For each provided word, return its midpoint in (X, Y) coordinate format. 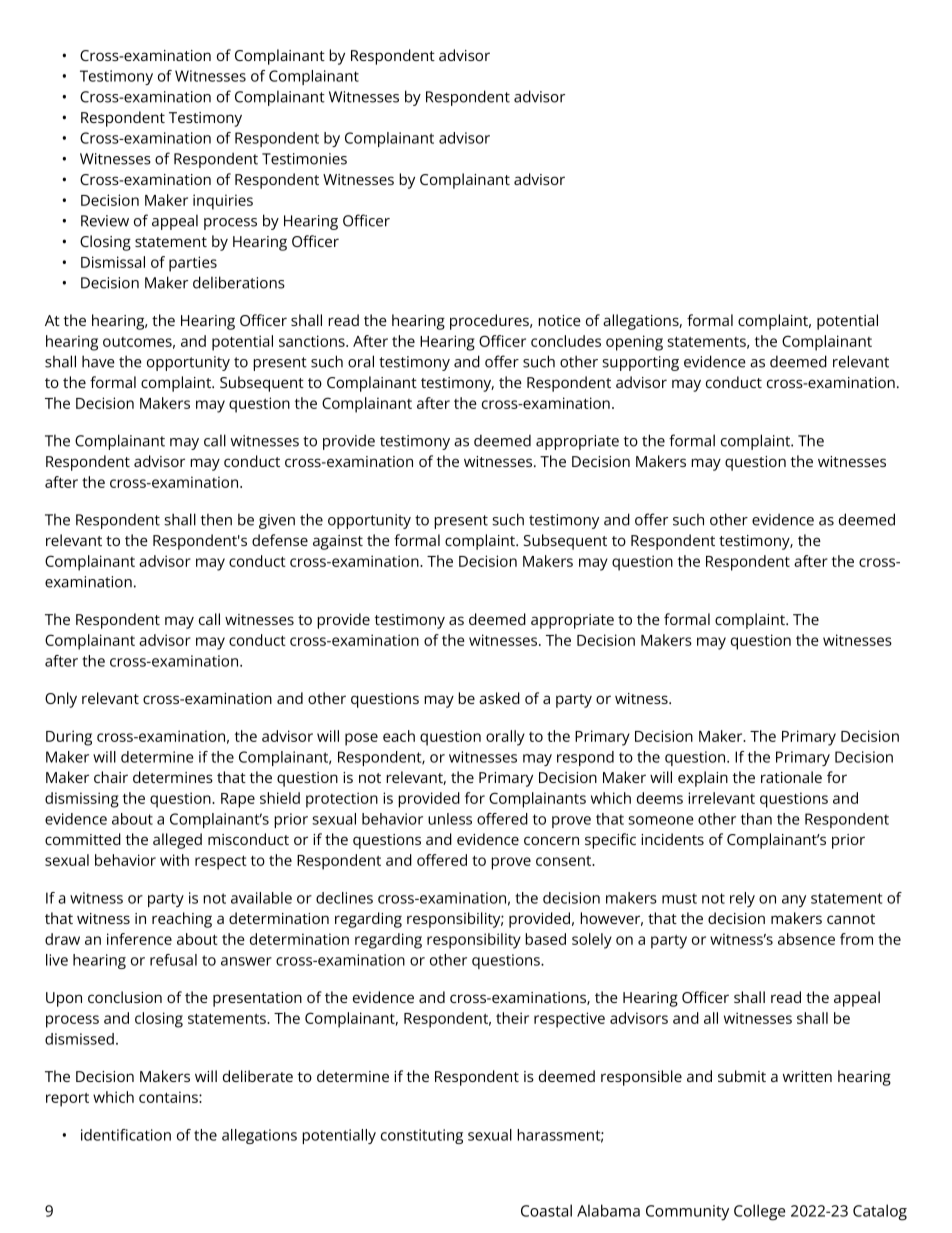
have (98, 361)
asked (499, 698)
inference (139, 939)
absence (806, 939)
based (545, 939)
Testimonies (304, 159)
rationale (791, 777)
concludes (566, 341)
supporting (640, 363)
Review (105, 221)
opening (634, 343)
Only (61, 700)
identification (126, 1135)
